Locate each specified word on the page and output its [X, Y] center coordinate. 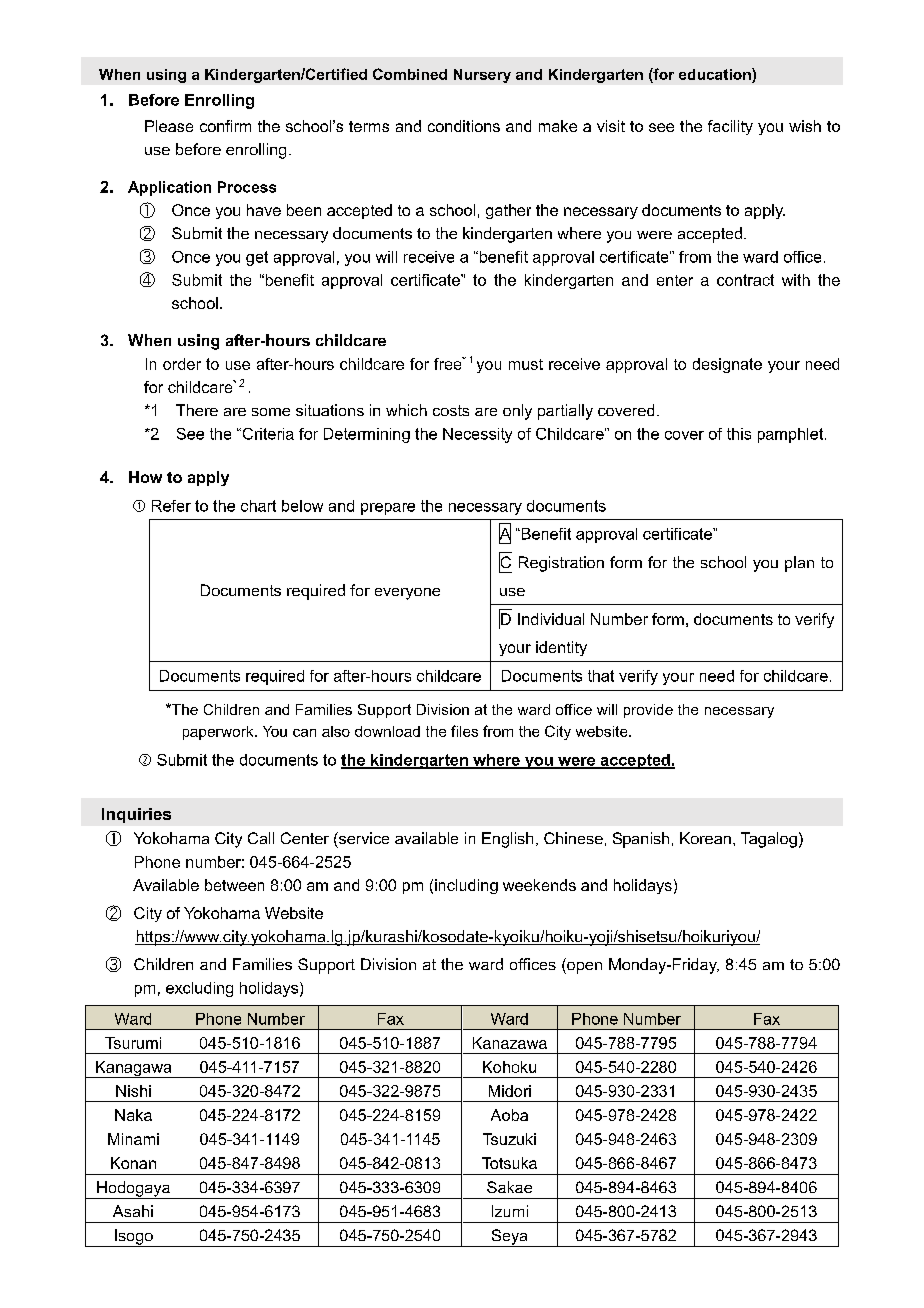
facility [730, 127]
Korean [705, 838]
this [739, 434]
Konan [133, 1163]
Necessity [477, 435]
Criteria [267, 434]
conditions [464, 126]
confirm [225, 126]
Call [261, 838]
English [507, 840]
